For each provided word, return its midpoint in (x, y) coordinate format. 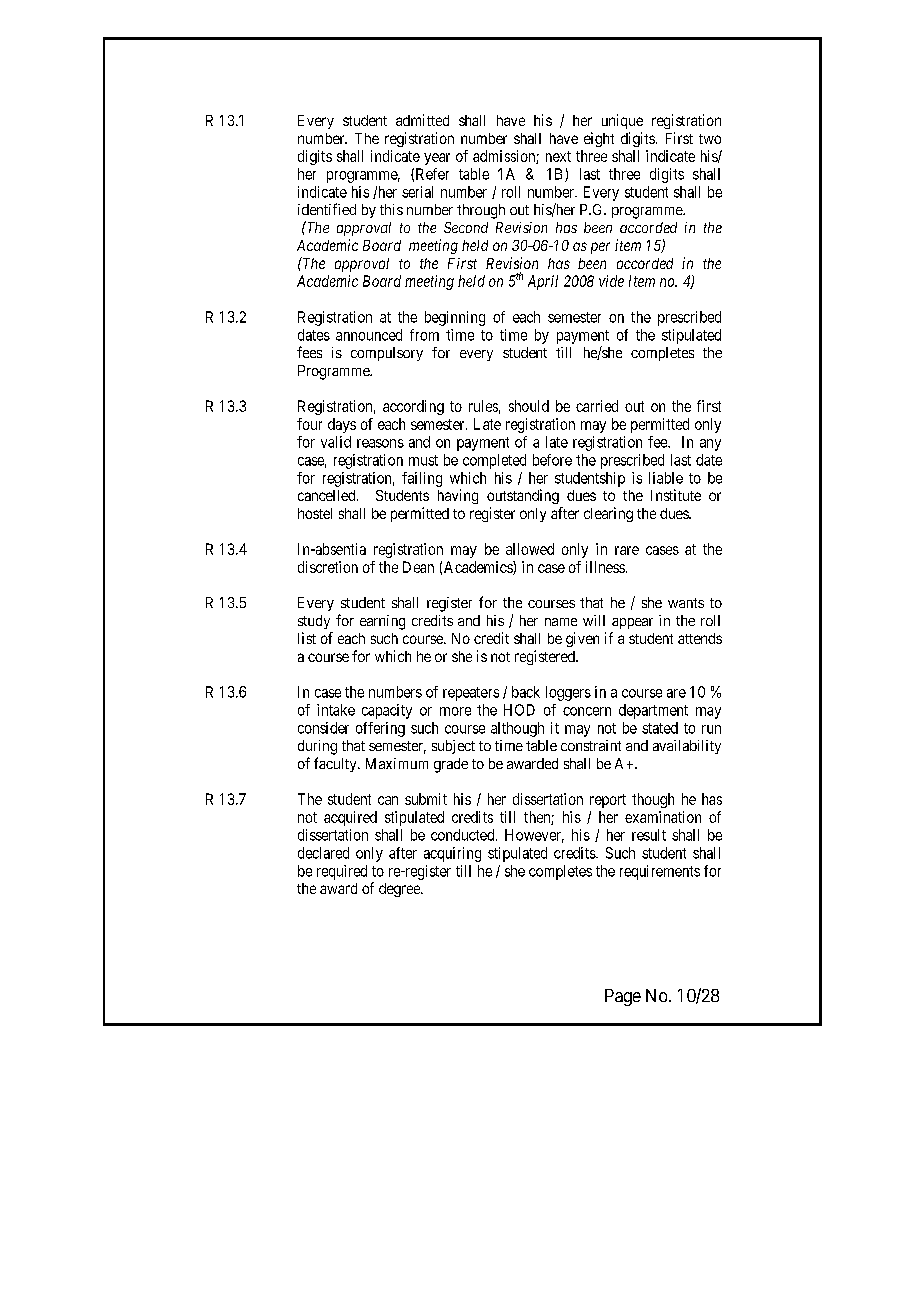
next (558, 156)
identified (327, 209)
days (342, 425)
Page (623, 997)
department (653, 711)
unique (622, 121)
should (529, 406)
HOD (519, 710)
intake (336, 710)
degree (400, 890)
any (710, 445)
